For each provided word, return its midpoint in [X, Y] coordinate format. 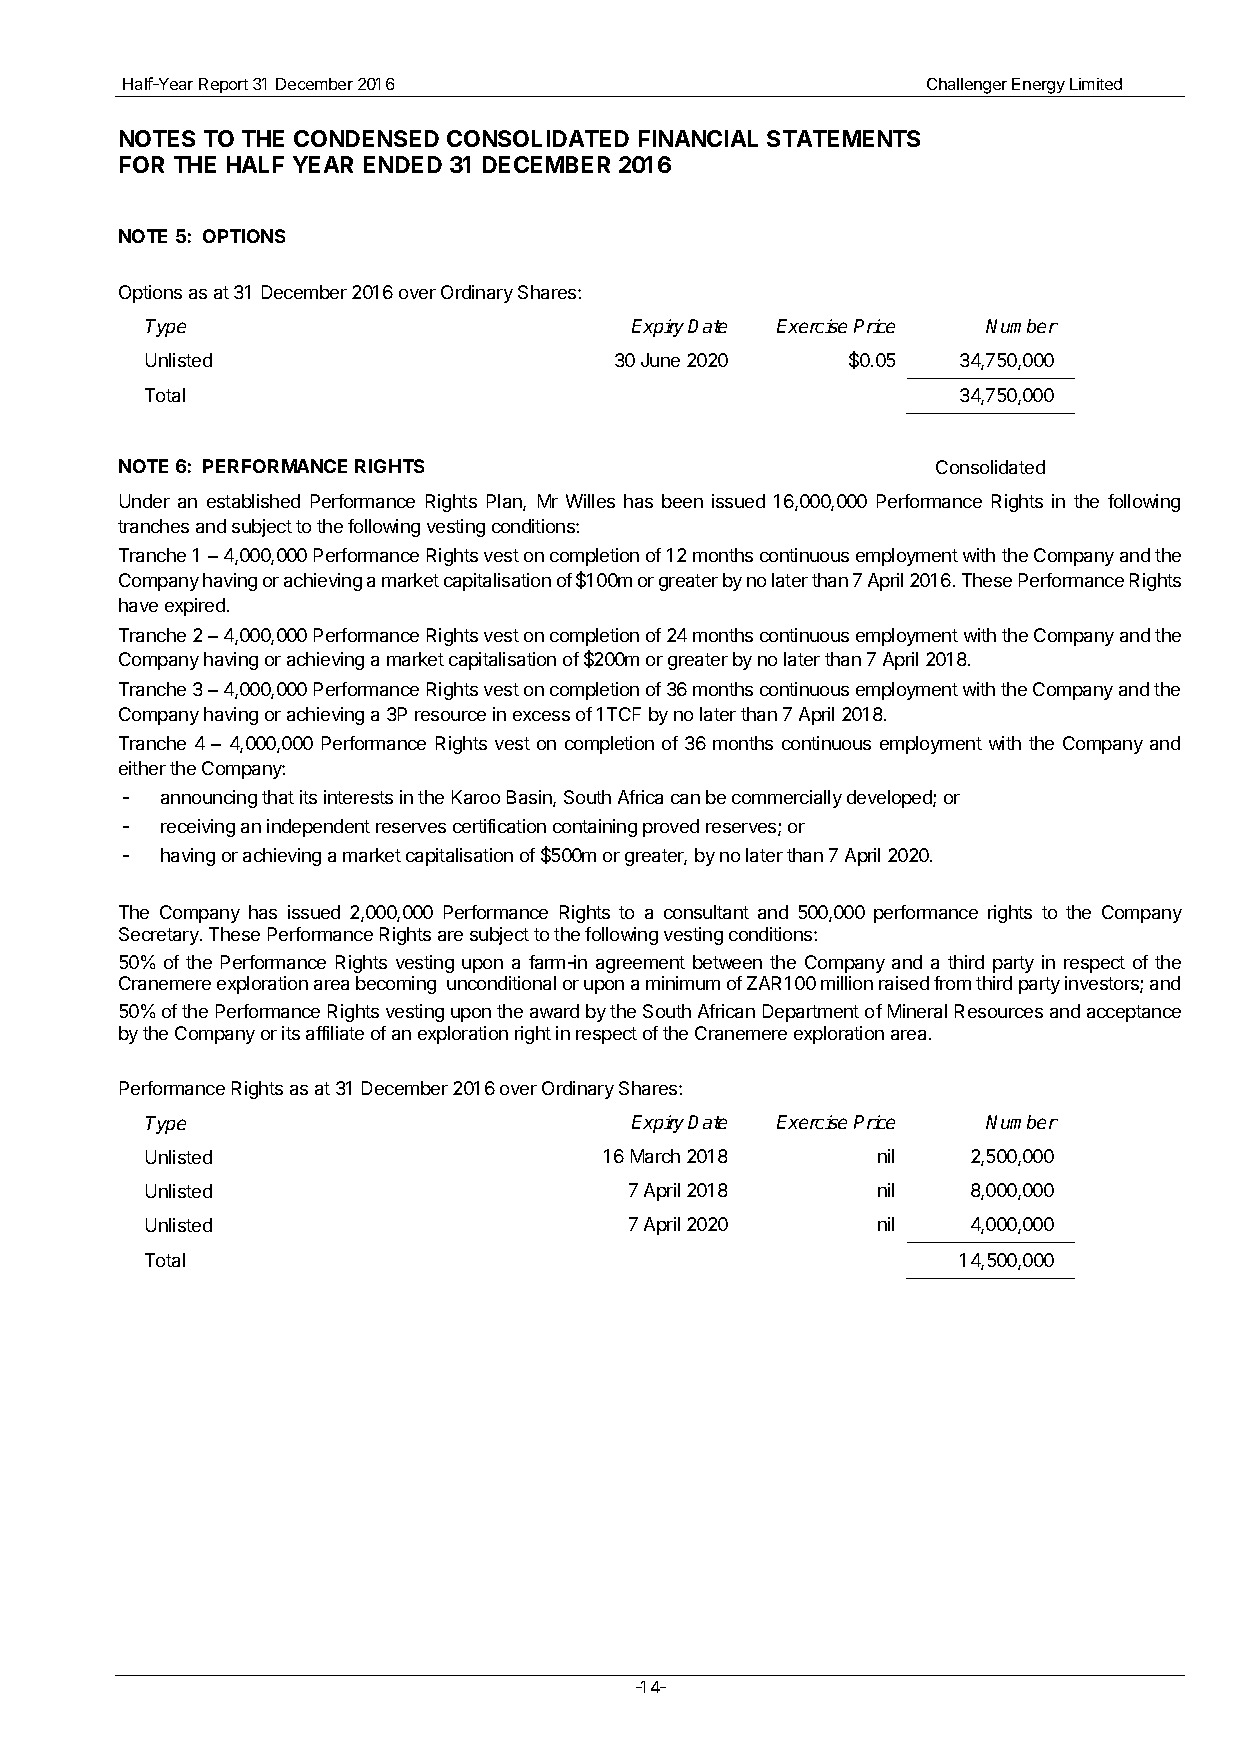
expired [195, 607]
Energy [1038, 86]
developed [890, 799]
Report [223, 85]
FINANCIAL [698, 138]
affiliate [335, 1033]
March [655, 1156]
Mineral [917, 1011]
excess [541, 716]
